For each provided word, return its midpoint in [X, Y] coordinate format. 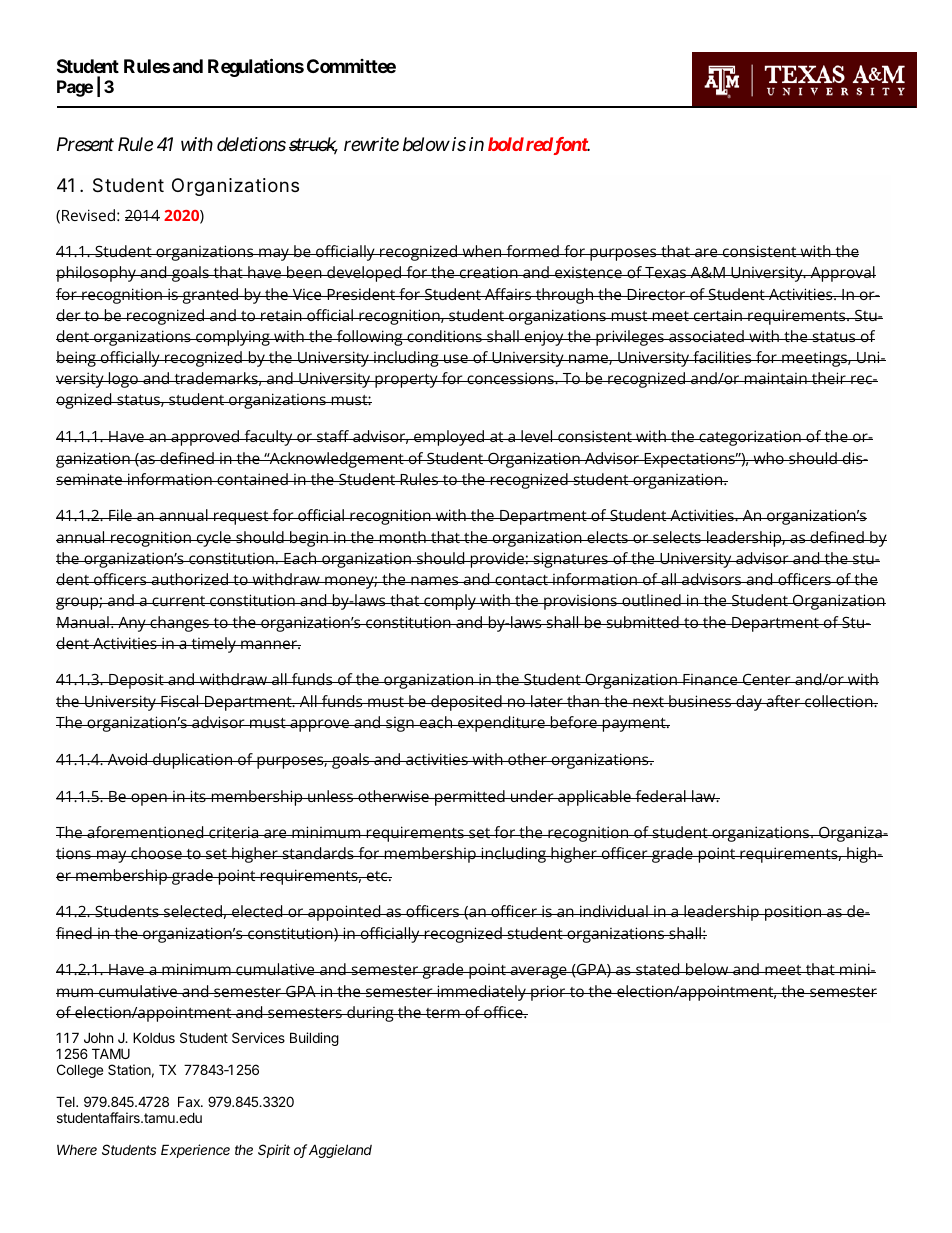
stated [658, 969]
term [443, 1013]
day [749, 703]
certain [717, 315]
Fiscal [180, 701]
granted [211, 296]
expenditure [501, 724]
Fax [190, 1101]
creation [489, 272]
